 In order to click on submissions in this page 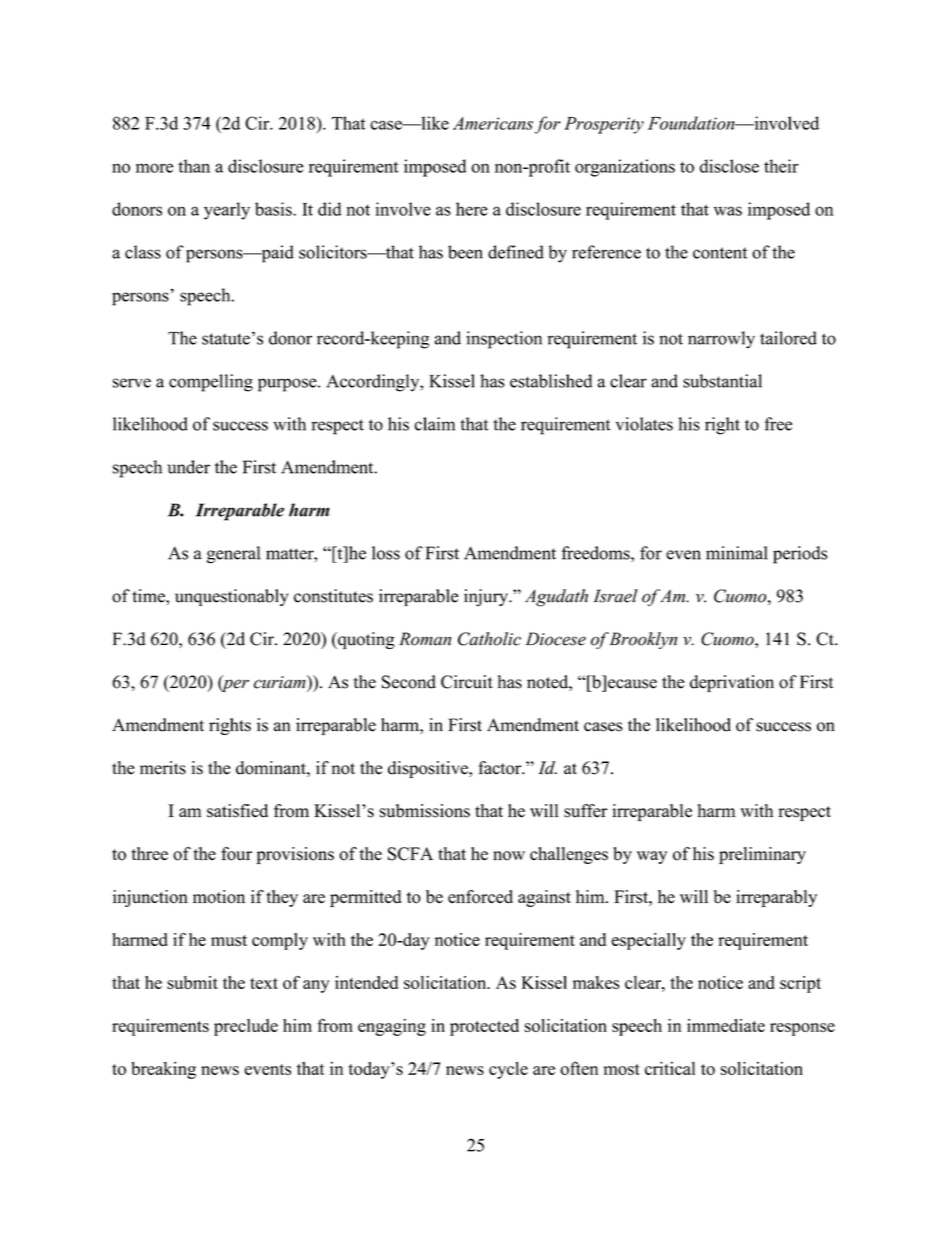, I will do `click(425, 811)`.
